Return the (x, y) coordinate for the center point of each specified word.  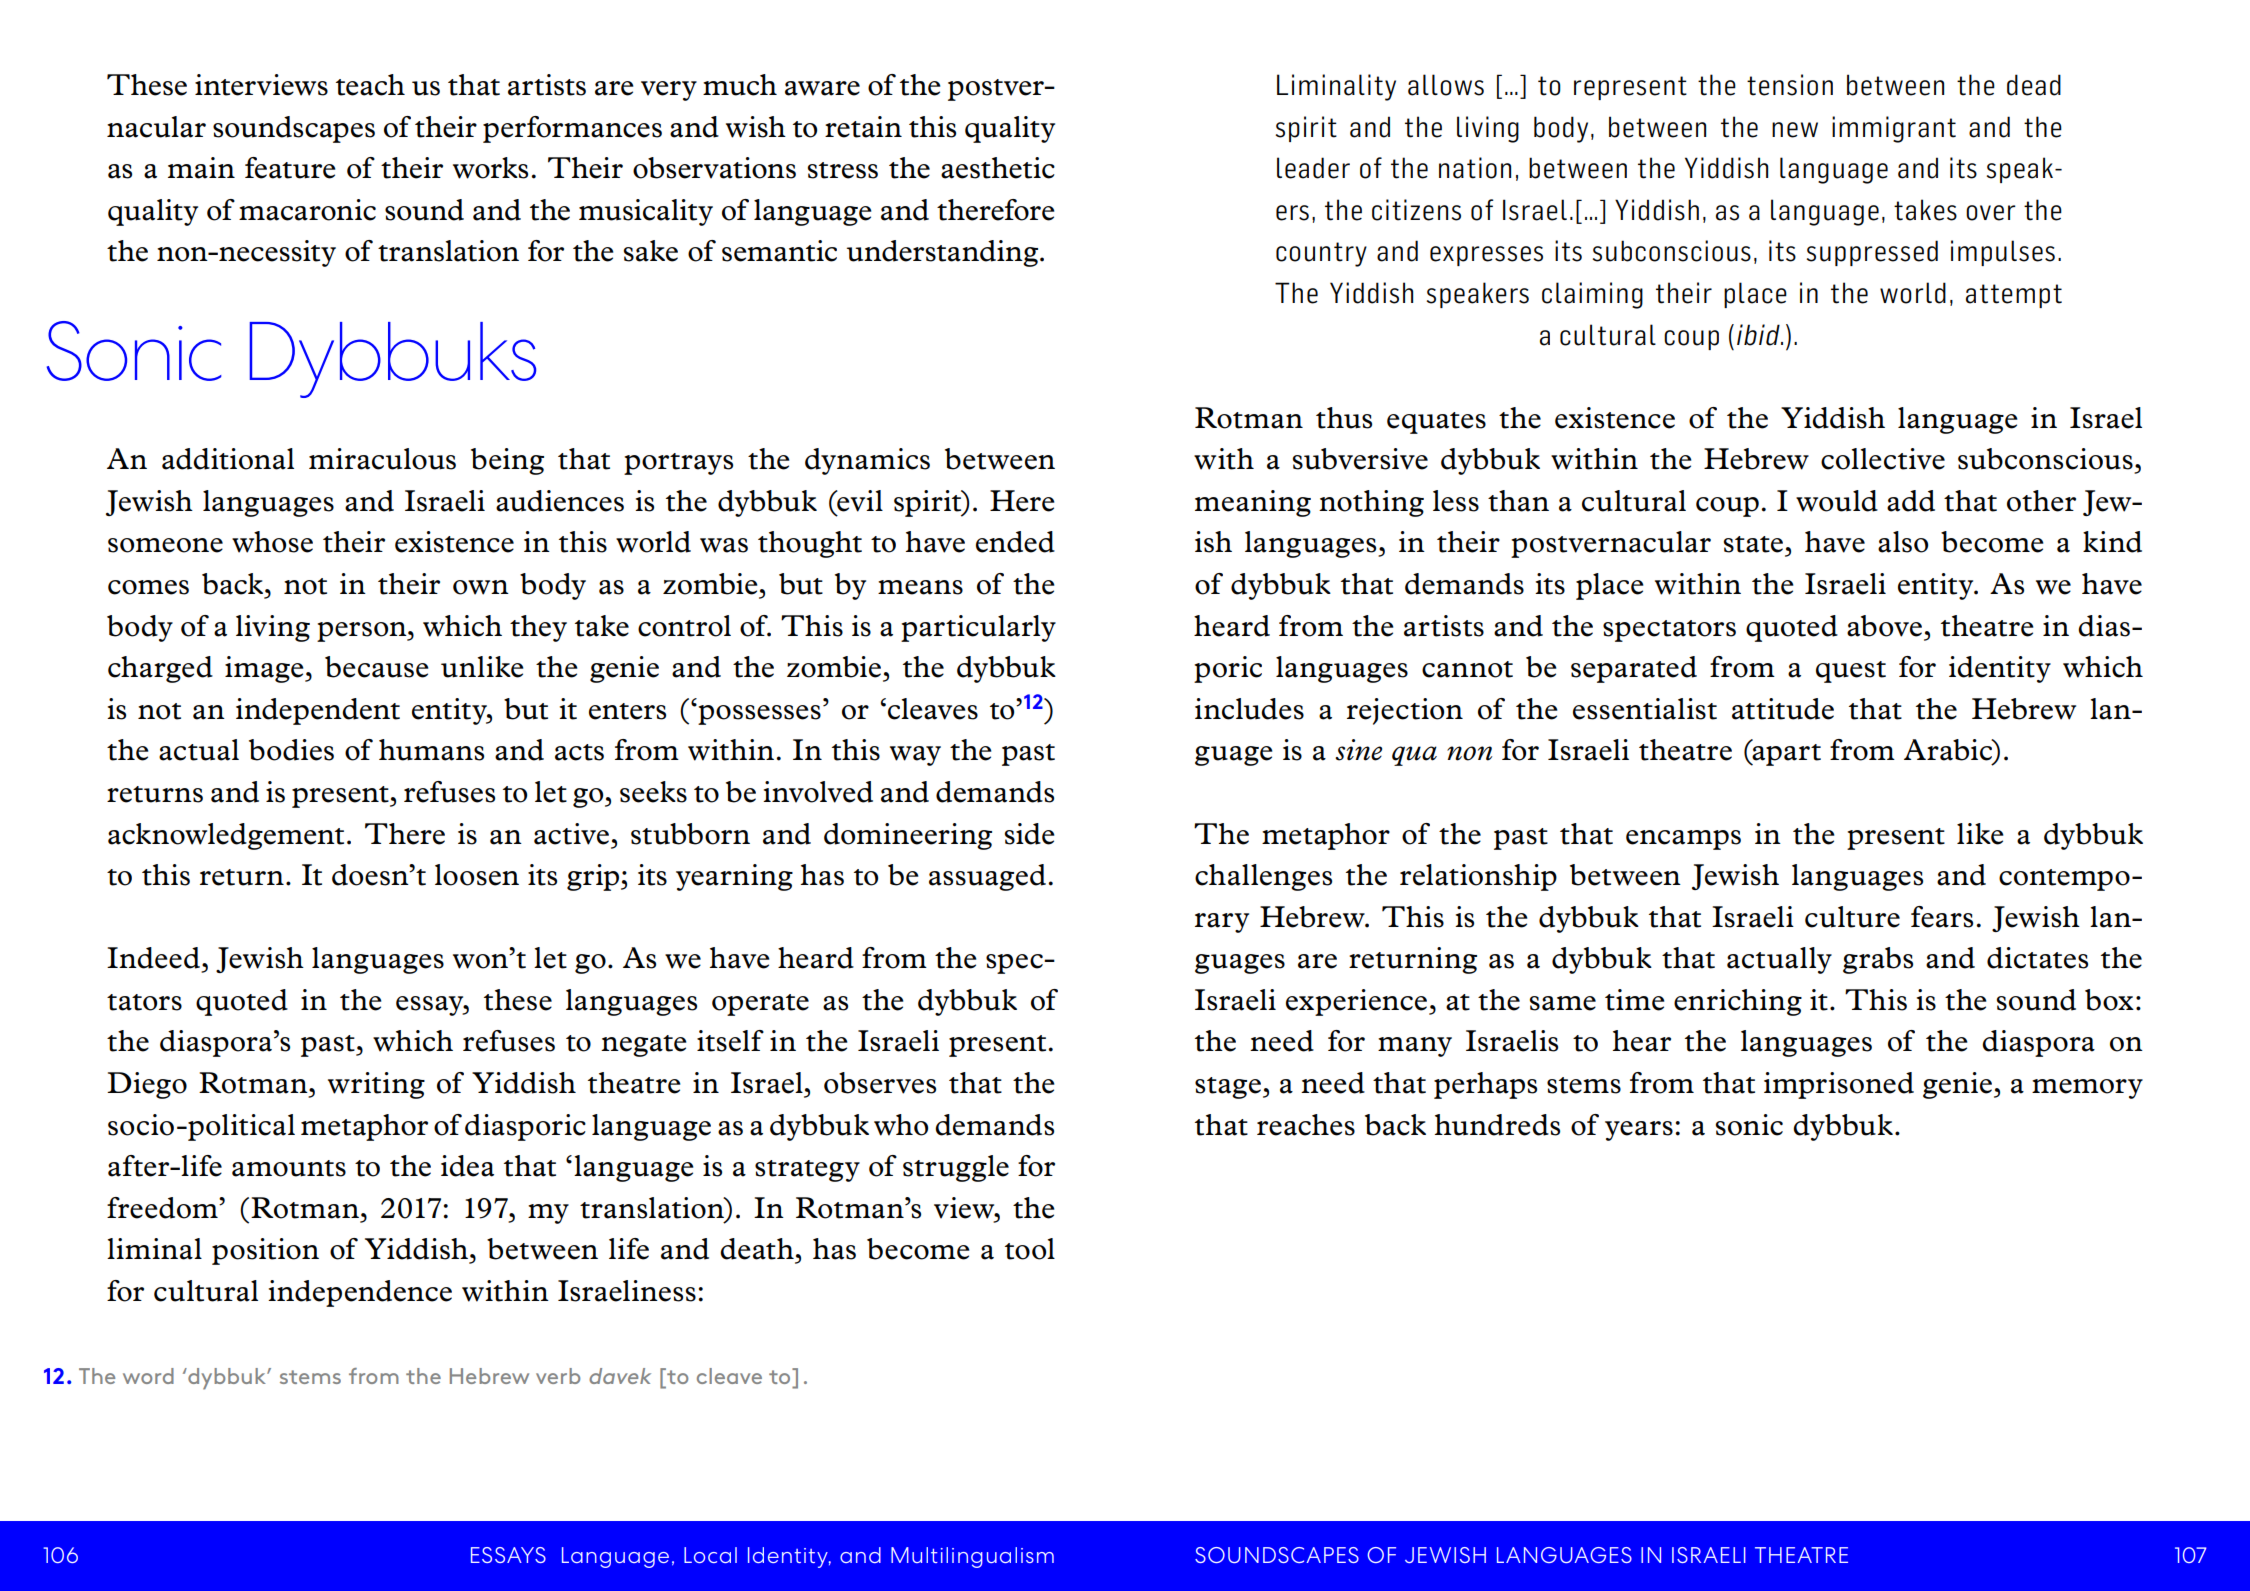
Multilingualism (972, 1557)
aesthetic (998, 168)
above (1884, 626)
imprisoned (1839, 1085)
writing (376, 1085)
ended (1015, 542)
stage (1228, 1088)
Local (710, 1555)
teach (370, 85)
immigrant (1894, 129)
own (481, 587)
